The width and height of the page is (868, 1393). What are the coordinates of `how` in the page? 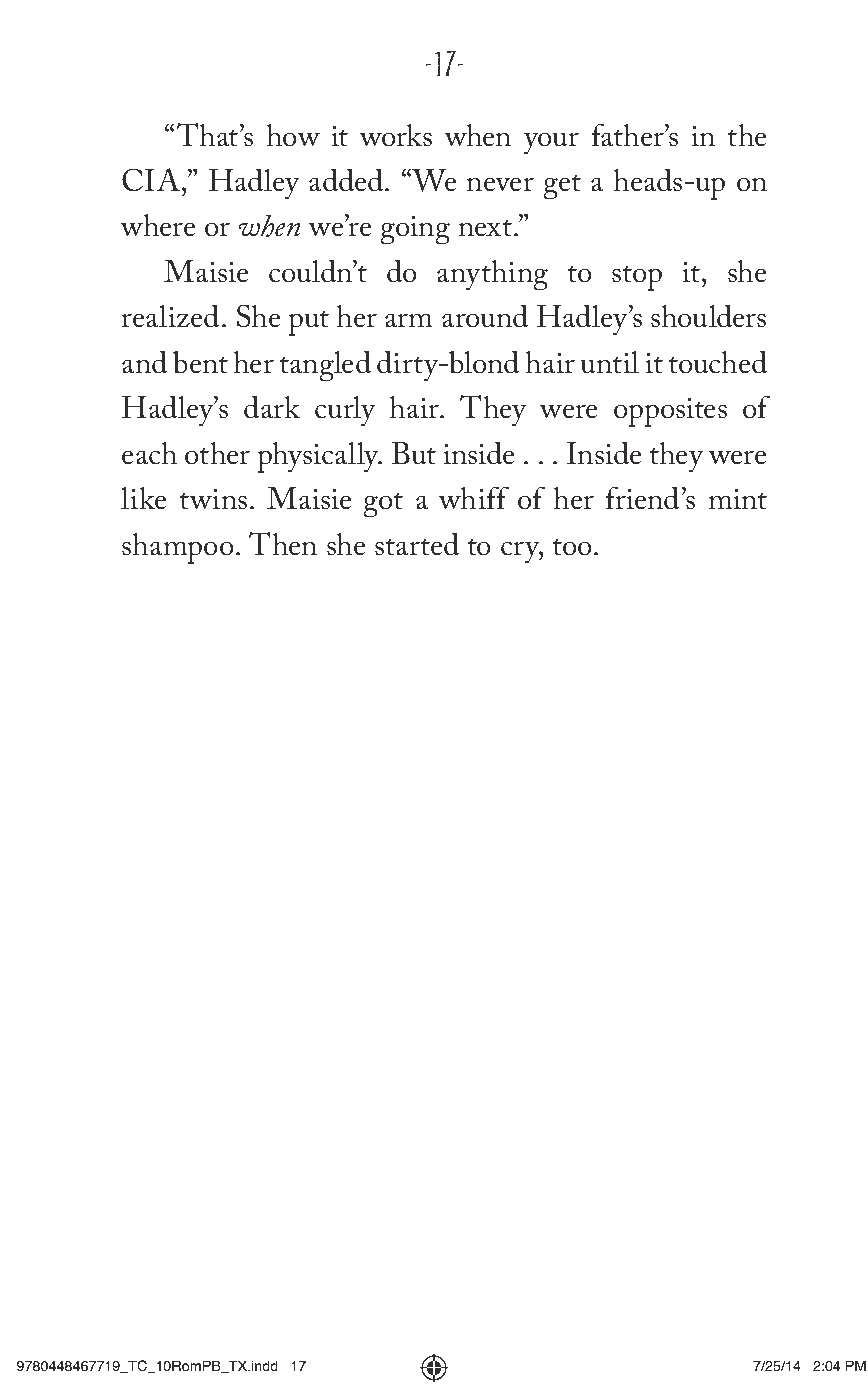 It's located at (293, 135).
